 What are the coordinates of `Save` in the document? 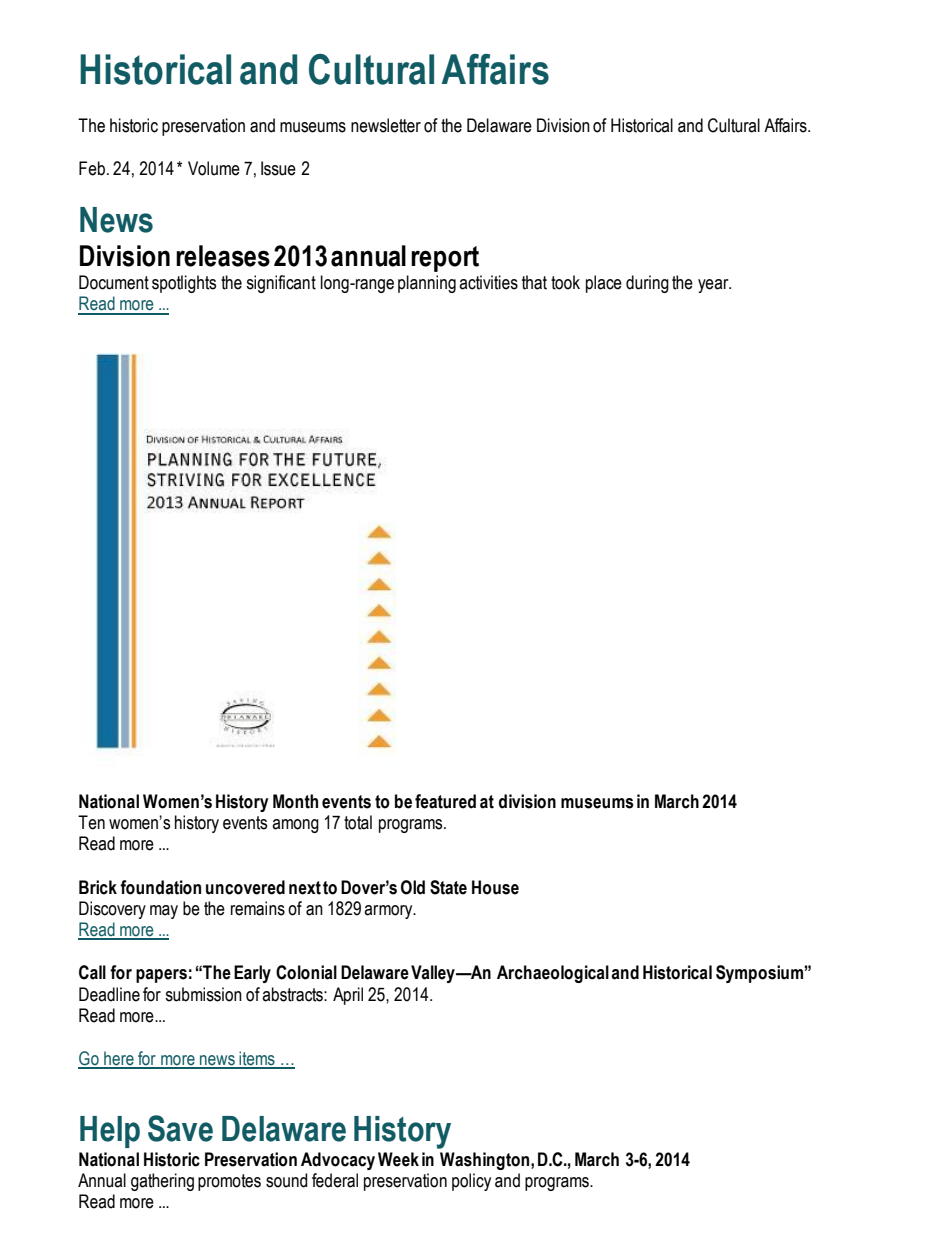 It's located at (180, 1128).
